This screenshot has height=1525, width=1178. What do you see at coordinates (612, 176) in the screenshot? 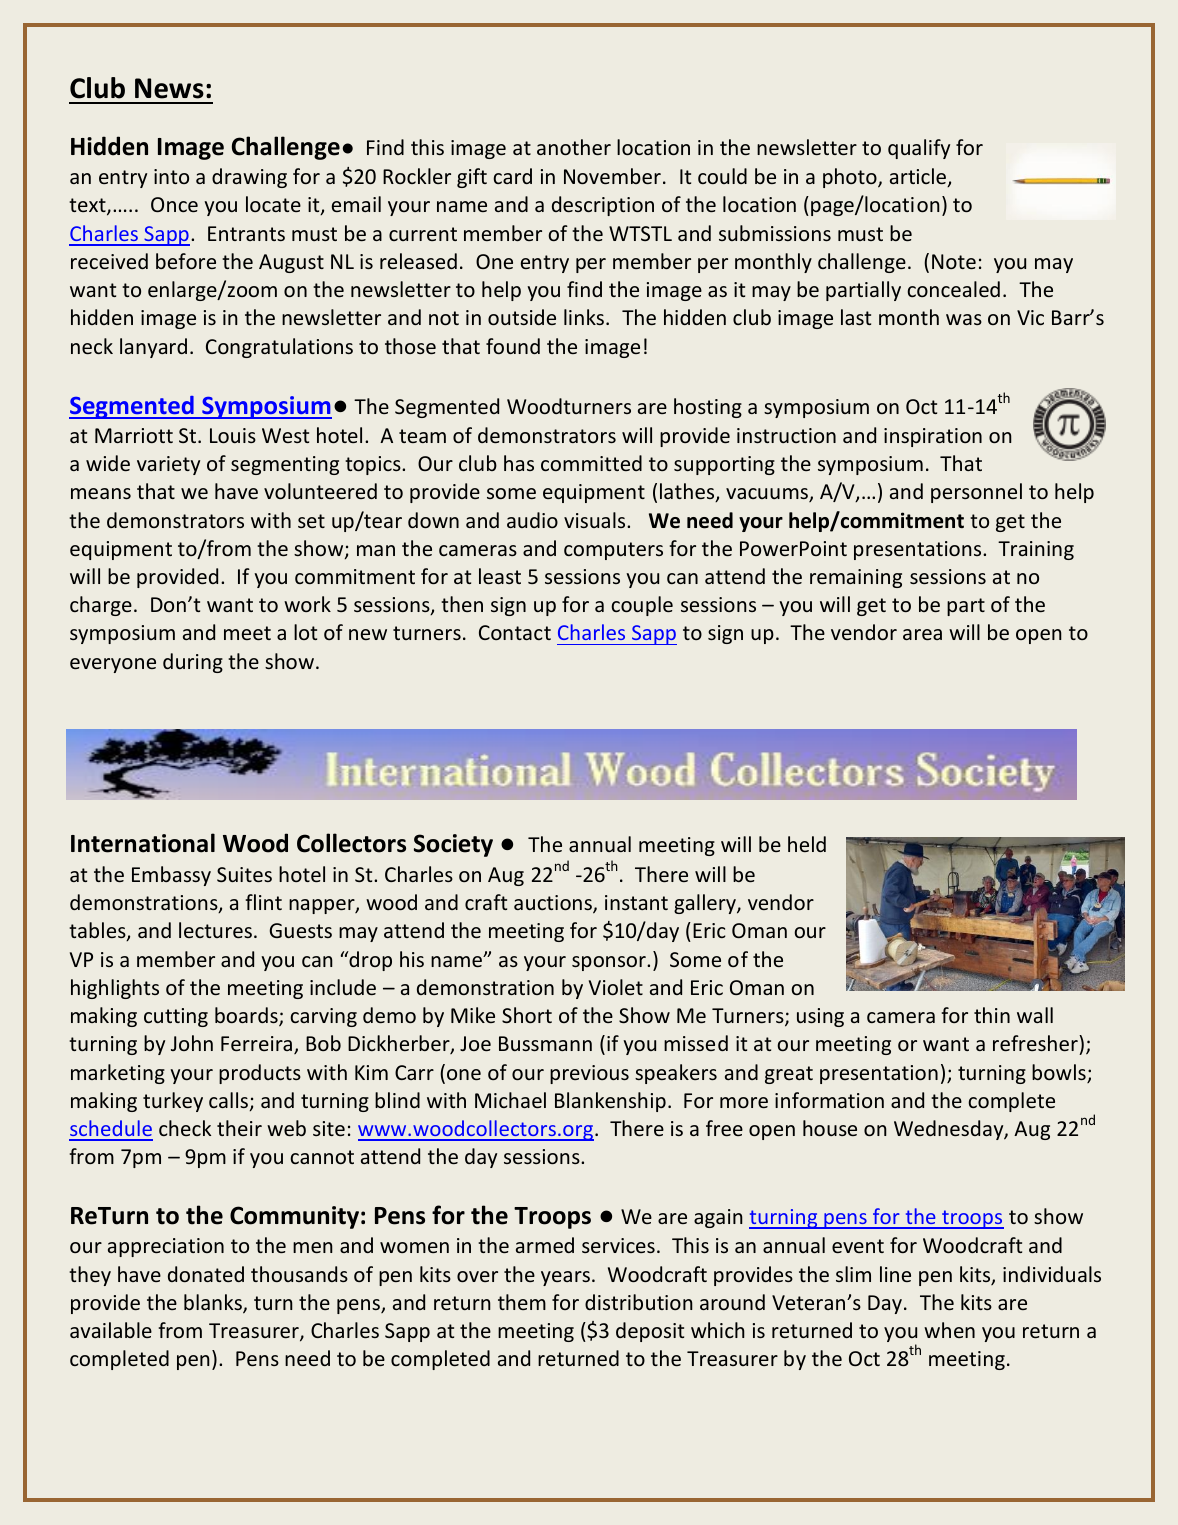
I see `November` at bounding box center [612, 176].
